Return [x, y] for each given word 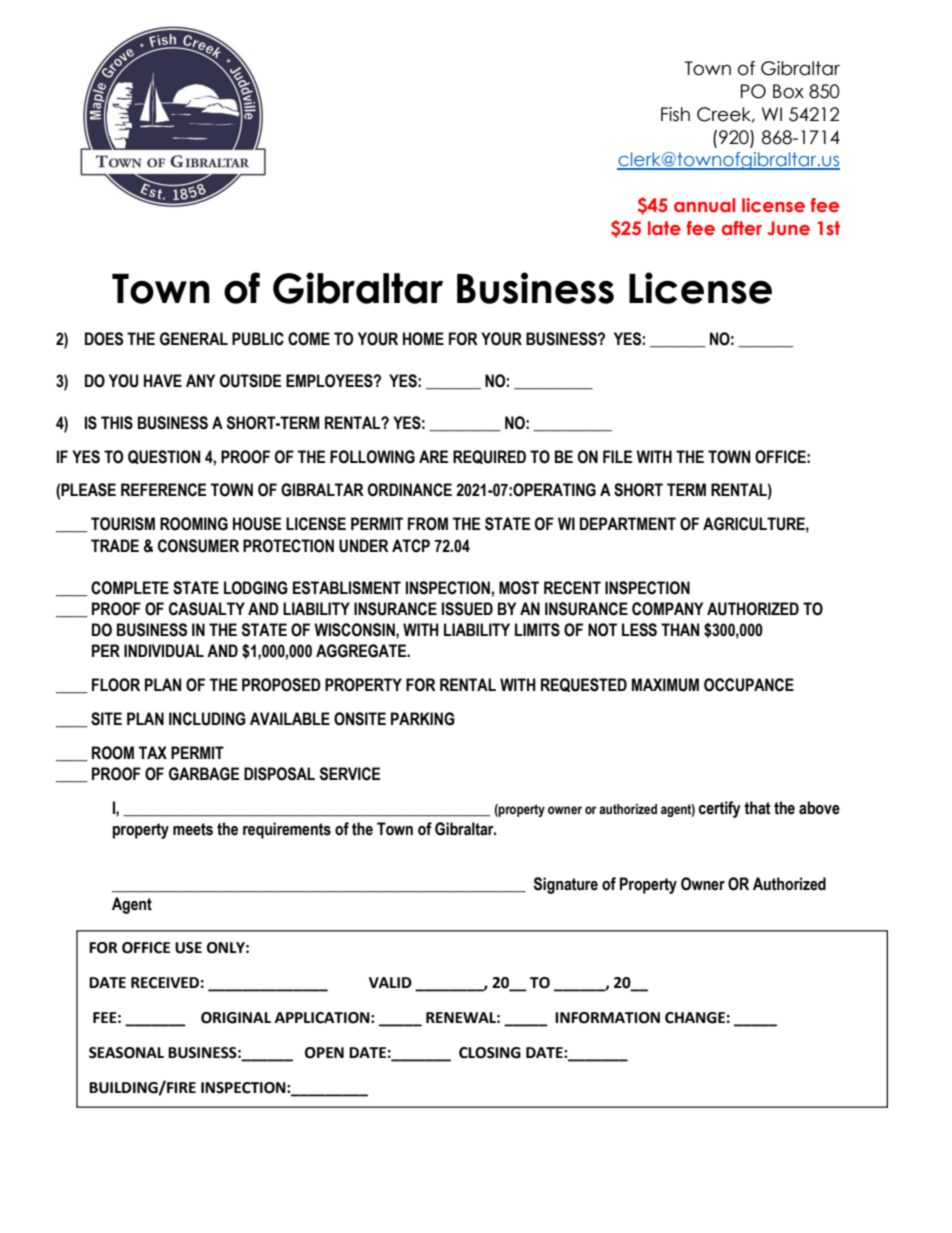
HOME [423, 339]
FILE [617, 456]
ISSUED [467, 609]
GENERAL [194, 339]
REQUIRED [489, 457]
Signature [566, 885]
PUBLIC [258, 339]
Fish [675, 114]
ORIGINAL [236, 1018]
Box [788, 91]
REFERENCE [163, 490]
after [742, 228]
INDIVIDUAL [164, 651]
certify [720, 809]
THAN [680, 629]
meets [193, 829]
